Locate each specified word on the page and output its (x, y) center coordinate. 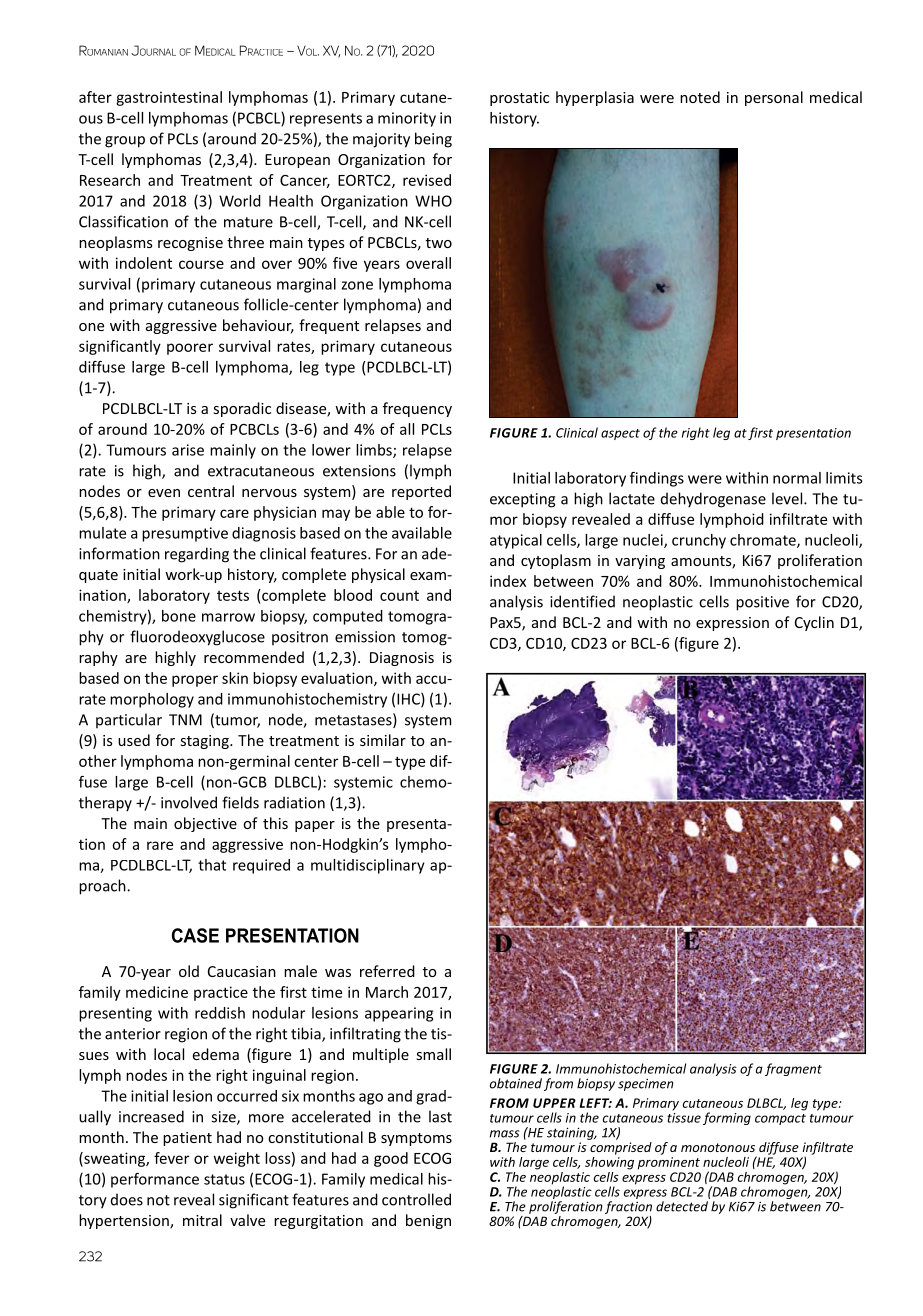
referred (387, 971)
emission (365, 637)
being (433, 140)
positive (762, 603)
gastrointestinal (169, 98)
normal (797, 478)
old (189, 971)
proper (195, 681)
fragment (793, 1069)
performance (155, 1180)
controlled (416, 1199)
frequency (417, 409)
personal (774, 98)
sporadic (242, 409)
